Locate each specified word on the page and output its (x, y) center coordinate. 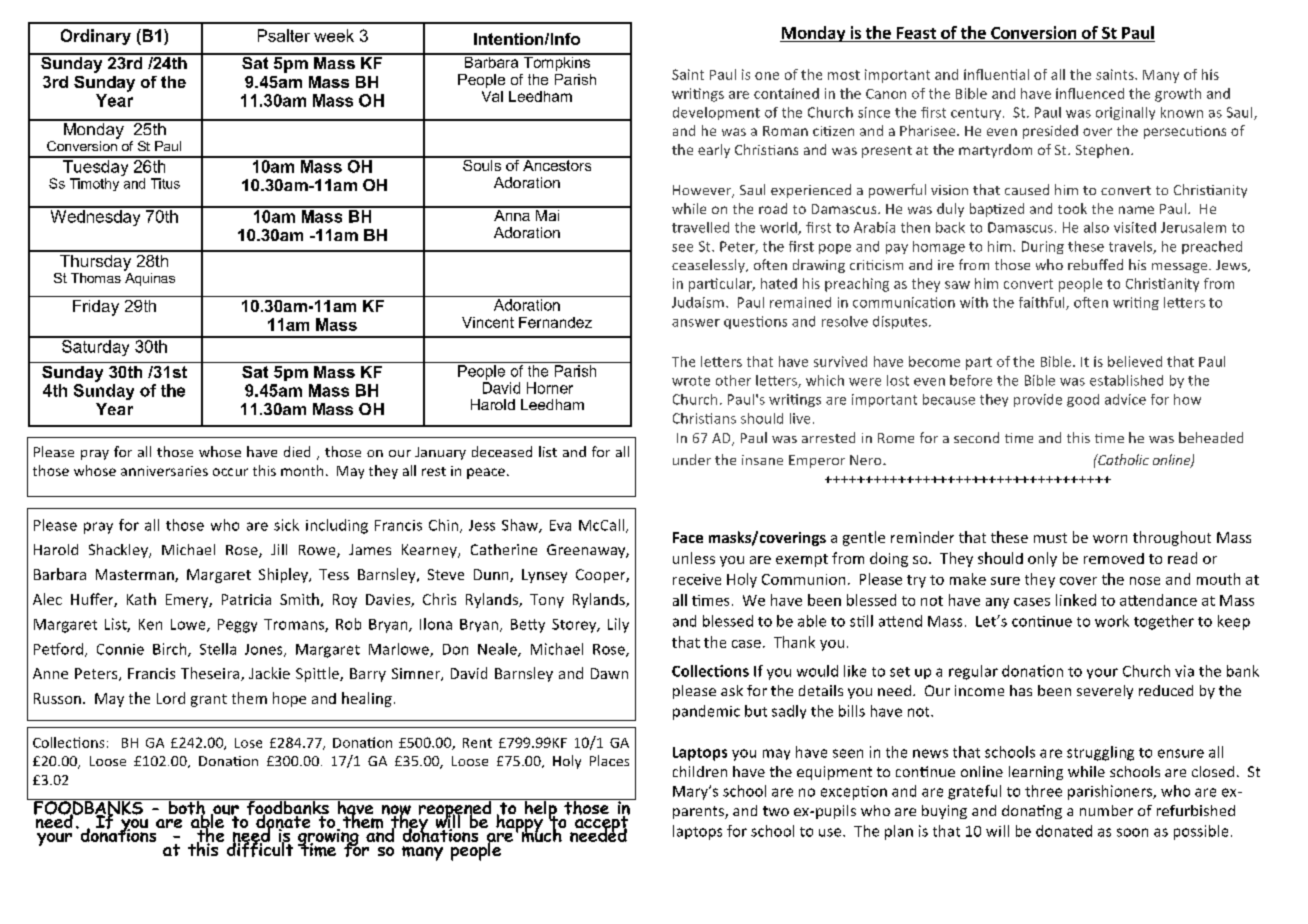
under (692, 459)
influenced (1090, 93)
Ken (150, 624)
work (1112, 621)
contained (786, 93)
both (186, 808)
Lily (618, 625)
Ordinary (96, 37)
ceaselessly (709, 266)
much (541, 834)
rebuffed (1095, 264)
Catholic (1122, 459)
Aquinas (149, 278)
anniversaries (164, 471)
